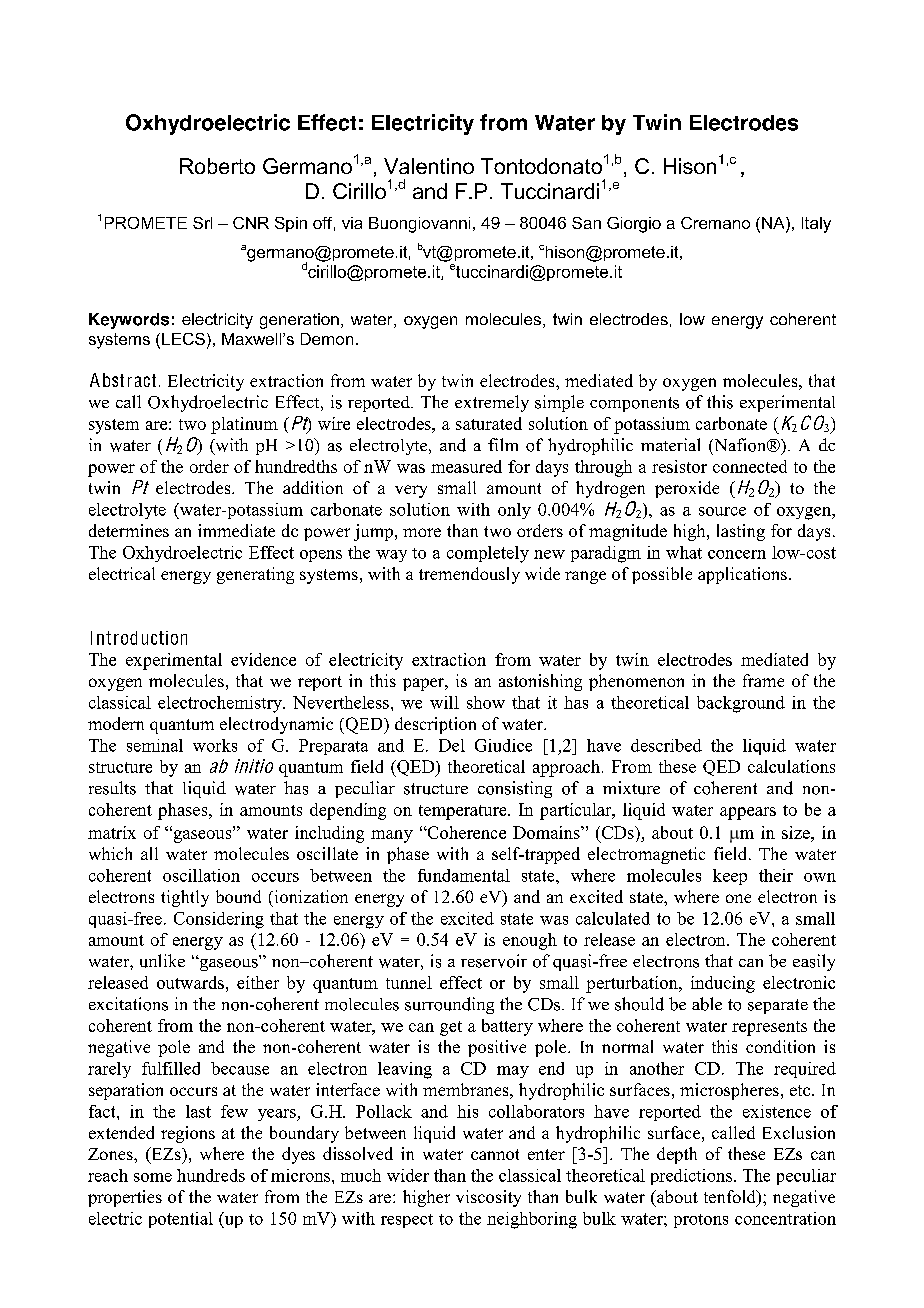  Describe the element at coordinates (215, 745) in the screenshot. I see `works` at that location.
